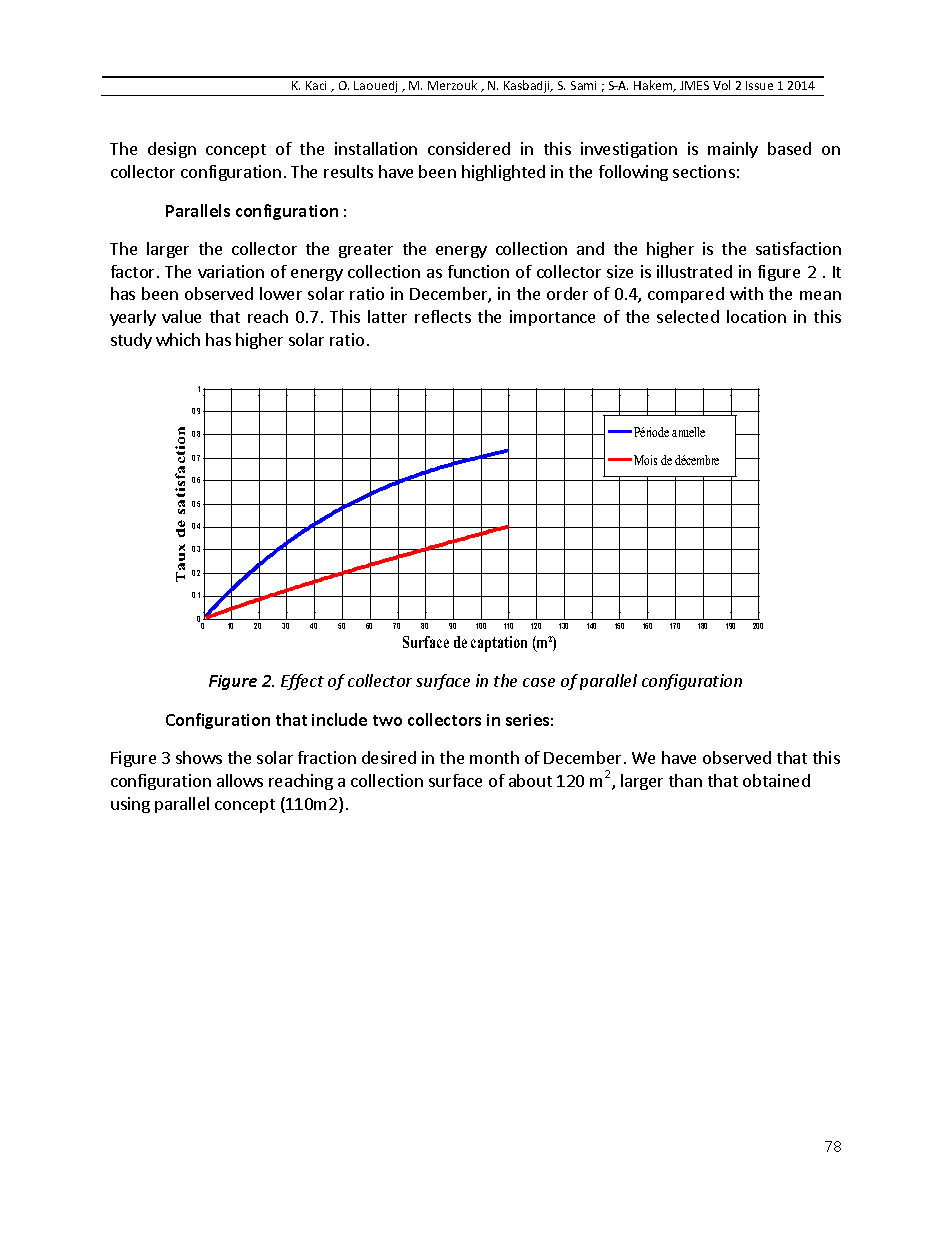  What do you see at coordinates (302, 682) in the screenshot?
I see `Effect` at bounding box center [302, 682].
